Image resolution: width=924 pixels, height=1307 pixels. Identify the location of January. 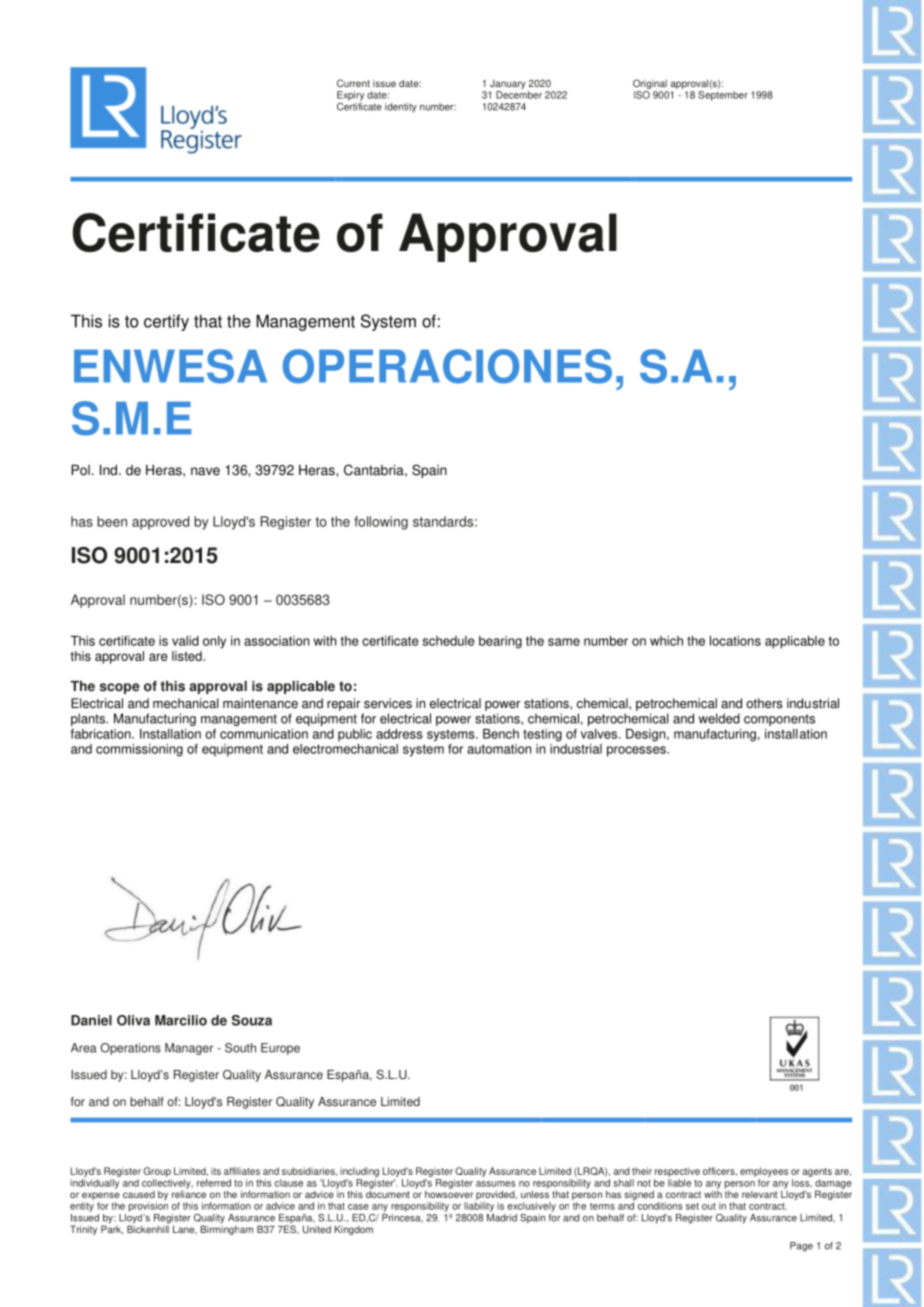
(508, 85).
